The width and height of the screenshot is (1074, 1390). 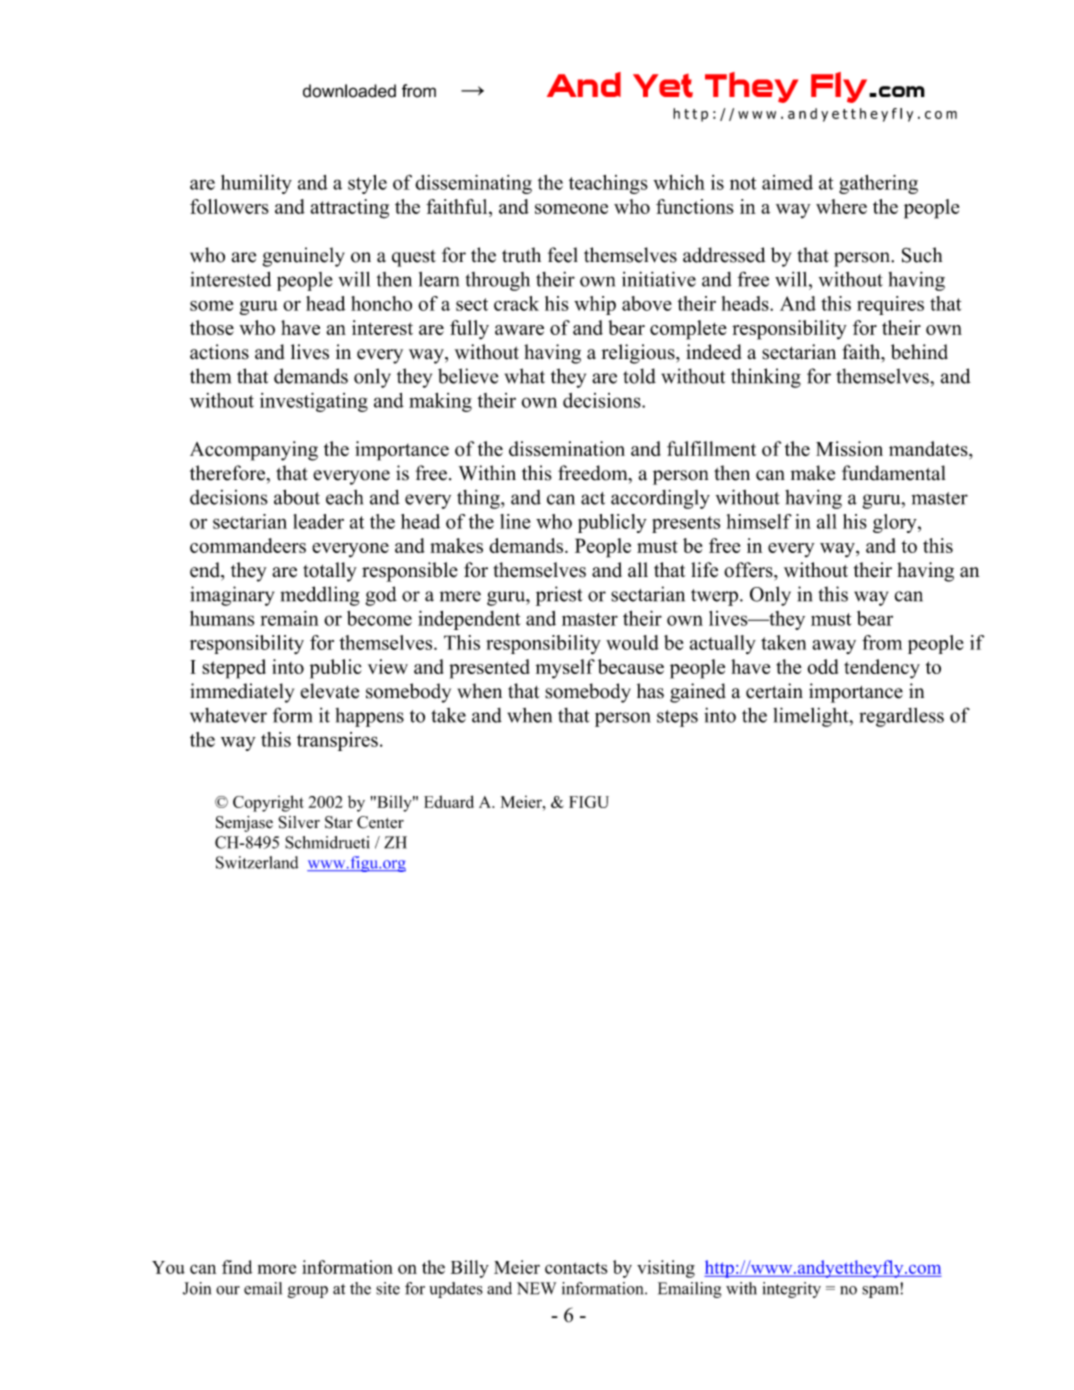 I want to click on dissemination, so click(x=567, y=449).
